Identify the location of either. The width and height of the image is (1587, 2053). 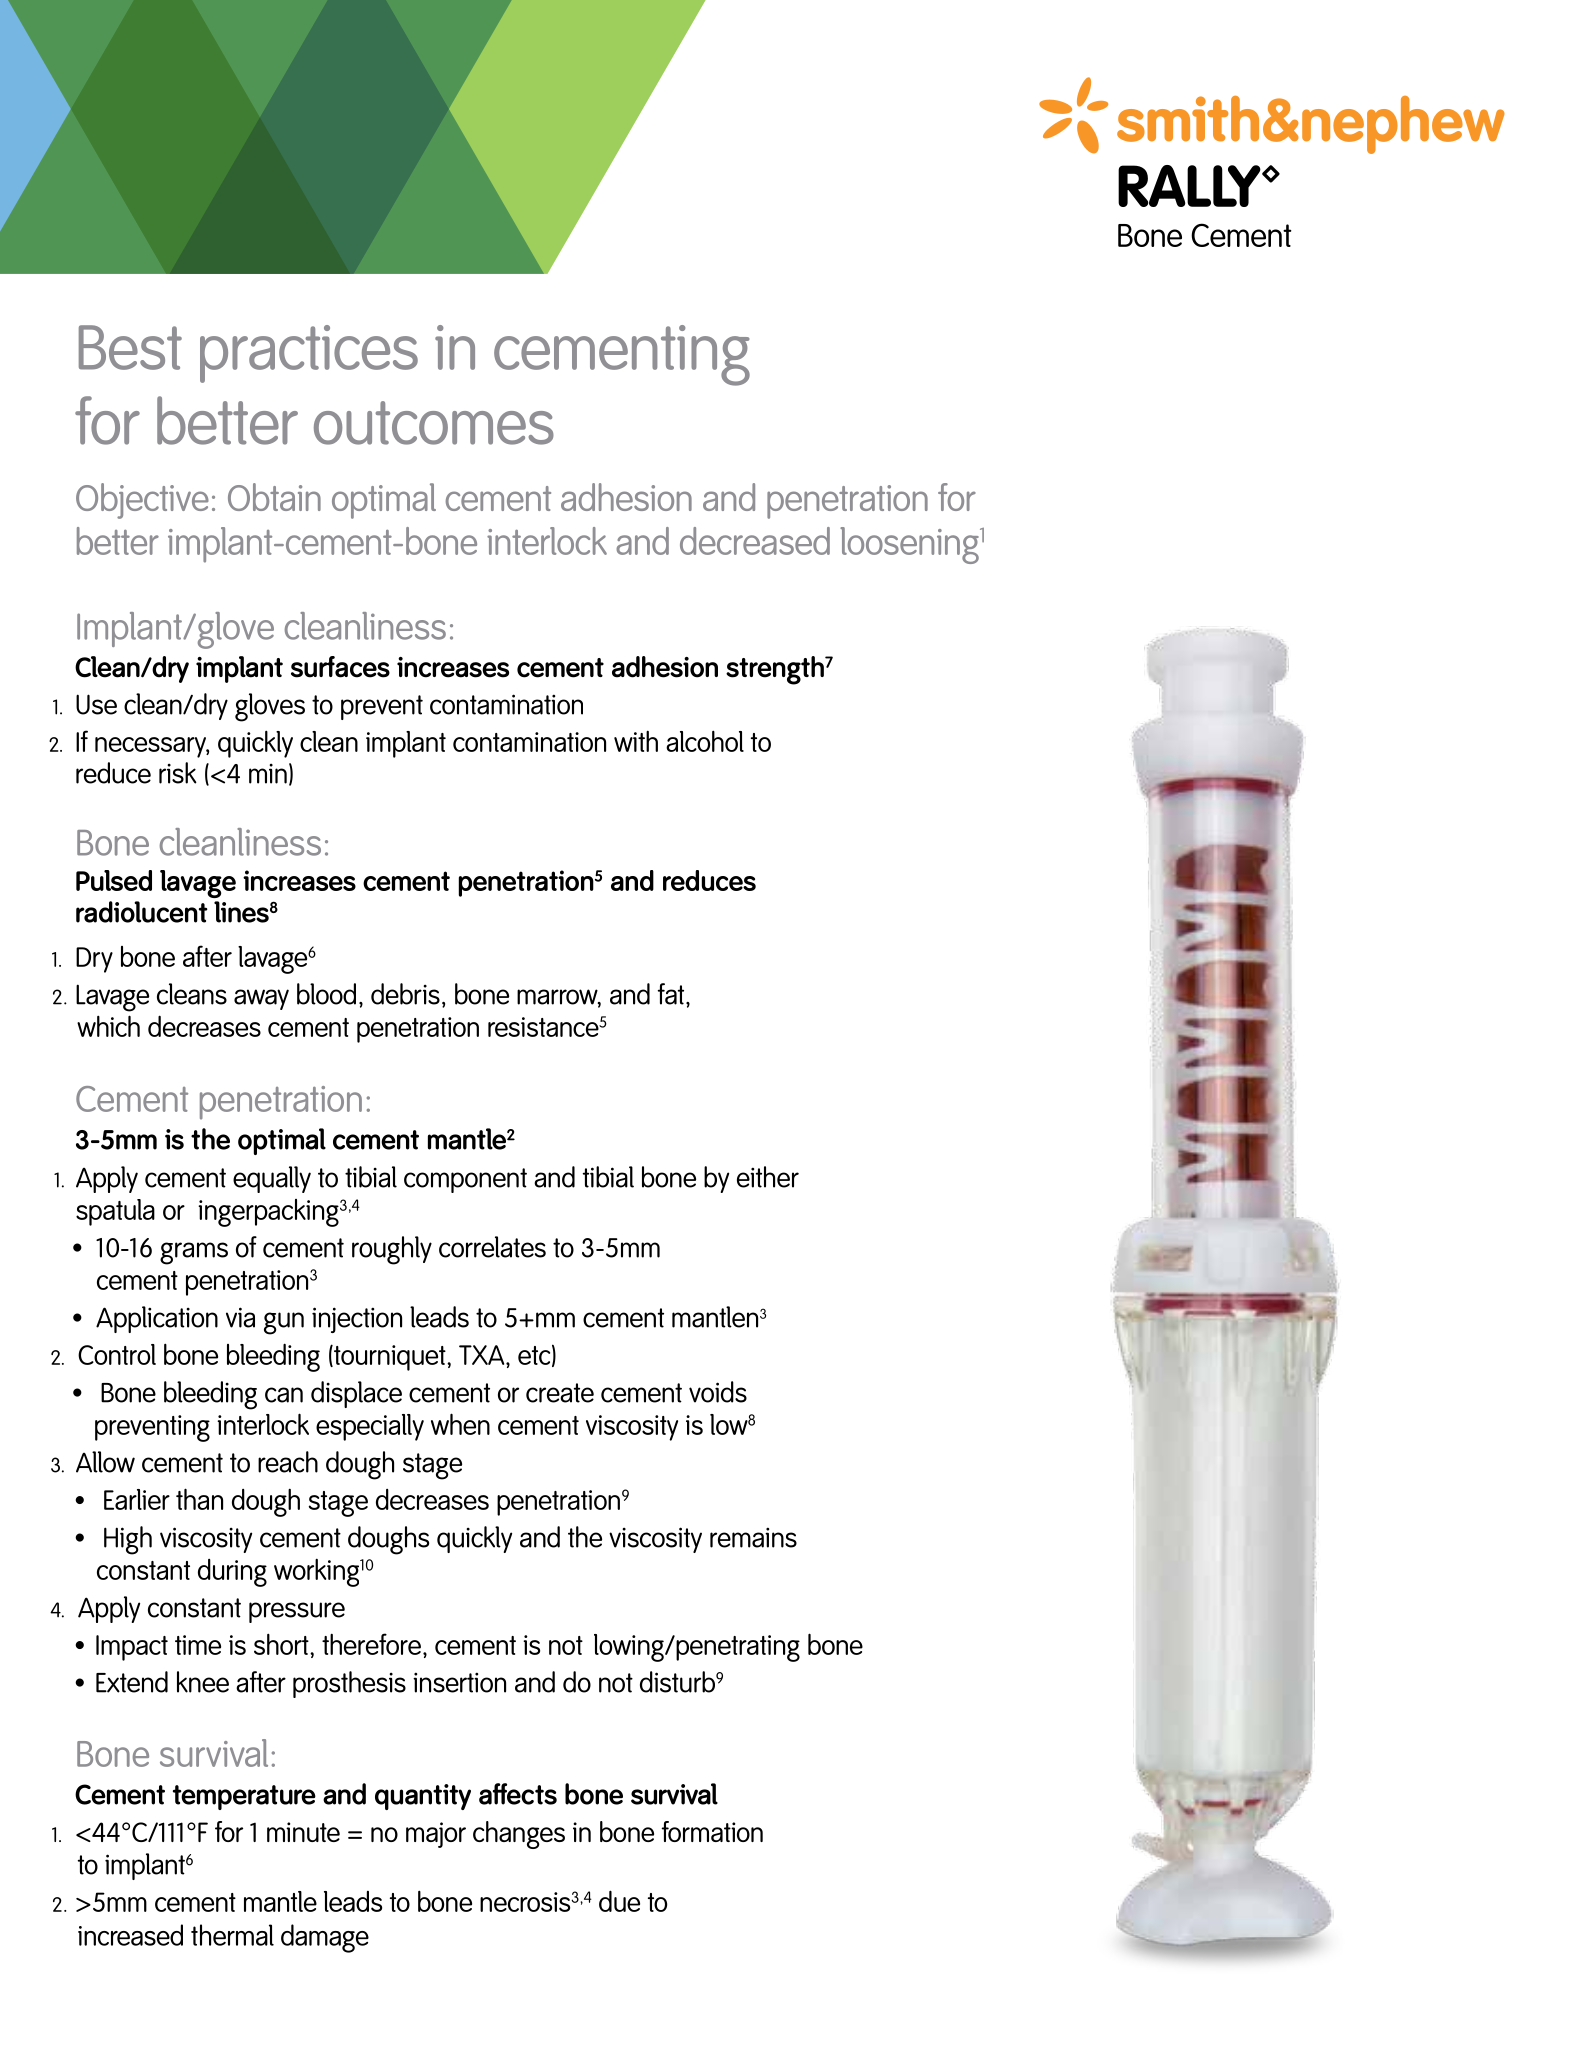
(768, 1177).
